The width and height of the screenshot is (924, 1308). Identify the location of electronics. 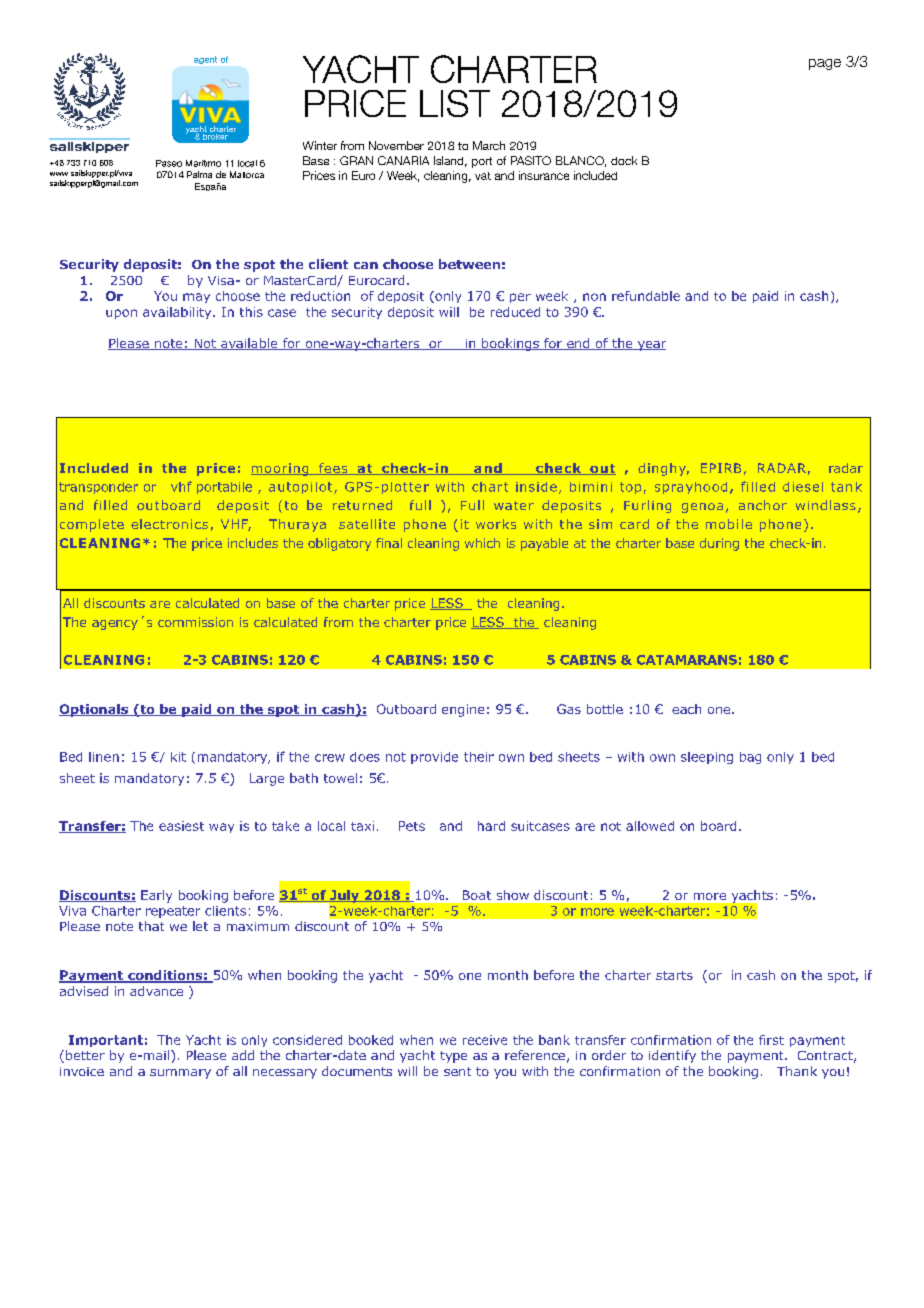
(169, 524).
